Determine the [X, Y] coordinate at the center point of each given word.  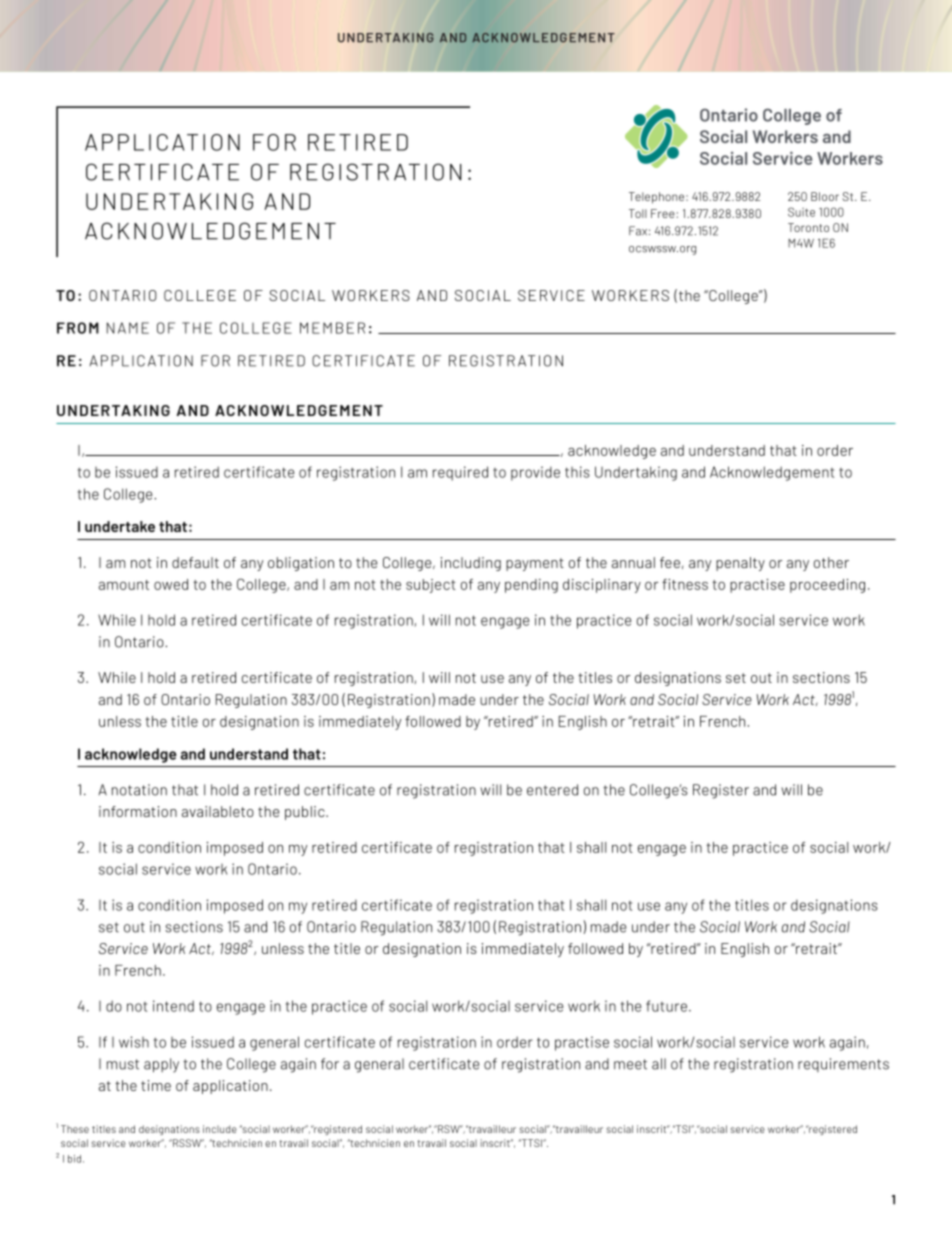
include [220, 1129]
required [460, 473]
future [666, 1006]
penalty [740, 564]
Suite [801, 212]
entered [552, 790]
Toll [638, 213]
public [306, 813]
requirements [843, 1065]
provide [535, 473]
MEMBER [332, 328]
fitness [685, 584]
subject [431, 586]
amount [124, 585]
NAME [128, 328]
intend [173, 1006]
